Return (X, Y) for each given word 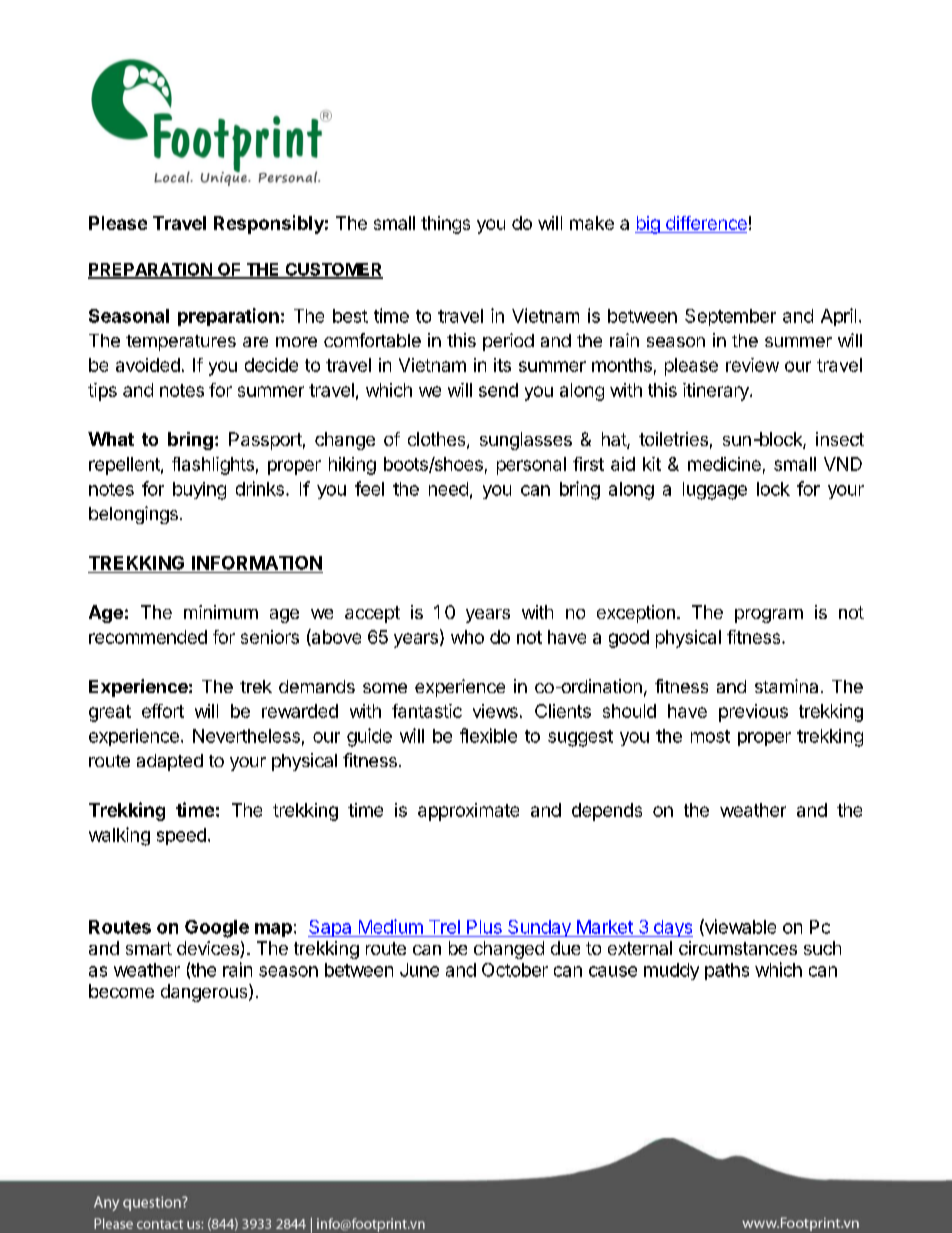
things (445, 225)
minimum (221, 612)
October (515, 970)
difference (705, 224)
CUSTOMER (333, 270)
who (467, 637)
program (769, 616)
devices (209, 949)
